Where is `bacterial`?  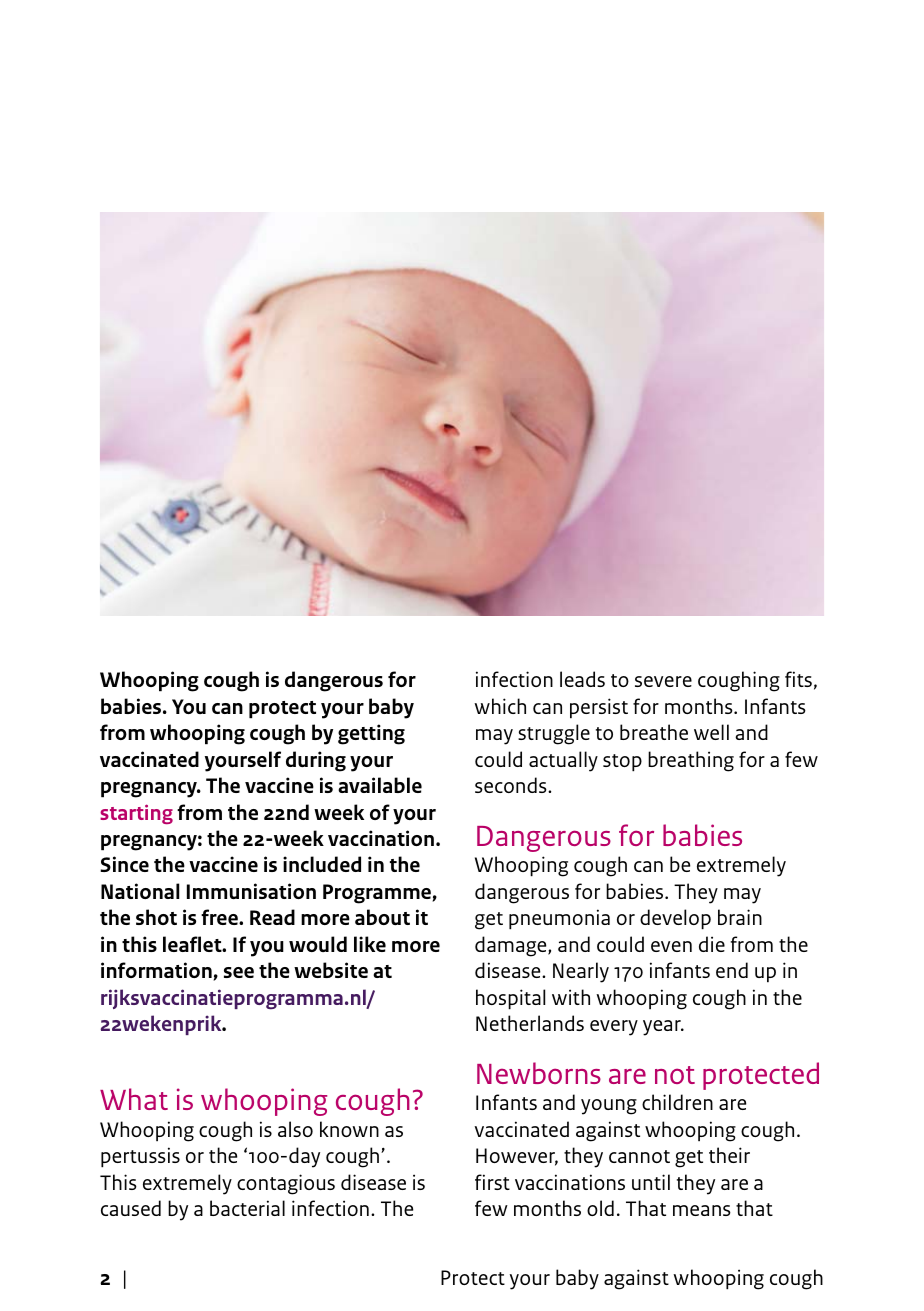
bacterial is located at coordinates (247, 1208).
